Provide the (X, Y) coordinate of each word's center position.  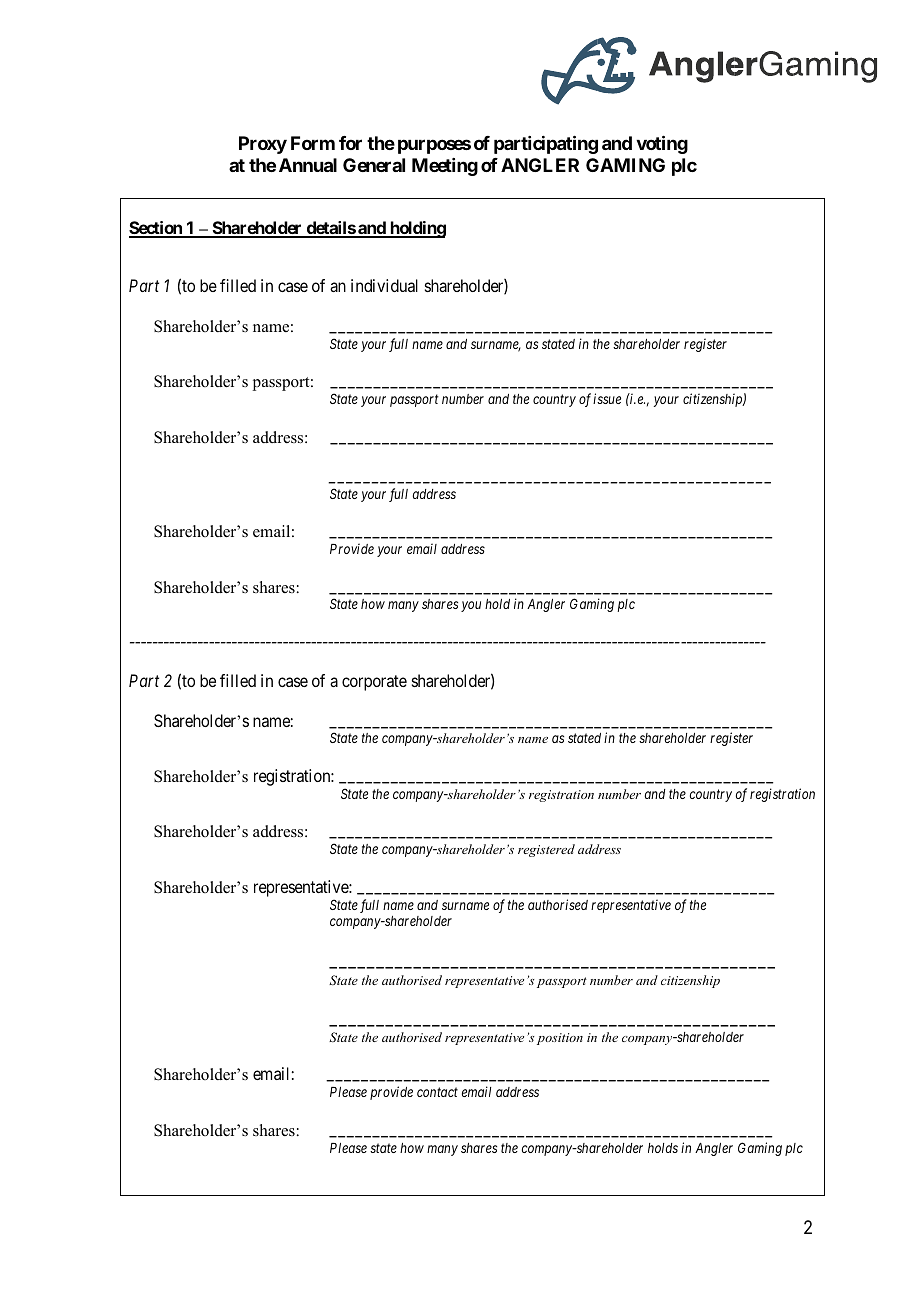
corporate (374, 683)
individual (384, 285)
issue (607, 398)
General (374, 165)
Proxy (263, 145)
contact (437, 1092)
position (560, 1039)
